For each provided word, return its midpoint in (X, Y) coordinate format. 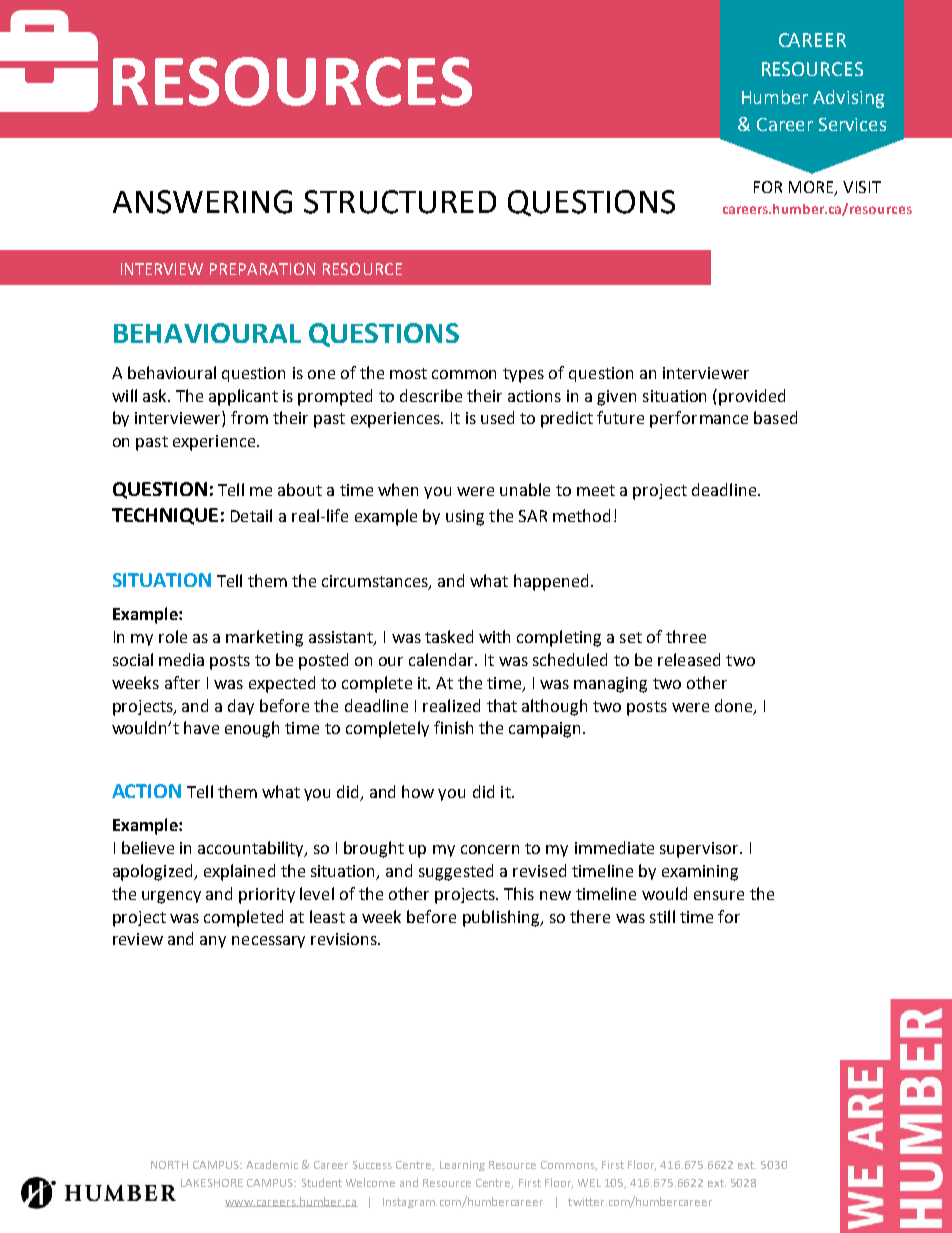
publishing (502, 918)
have (201, 727)
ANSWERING (202, 202)
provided (752, 397)
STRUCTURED (400, 202)
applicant (243, 397)
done (733, 705)
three (686, 636)
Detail (251, 515)
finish (453, 727)
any (213, 942)
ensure (719, 895)
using (465, 518)
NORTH (169, 1165)
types (523, 375)
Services (852, 124)
